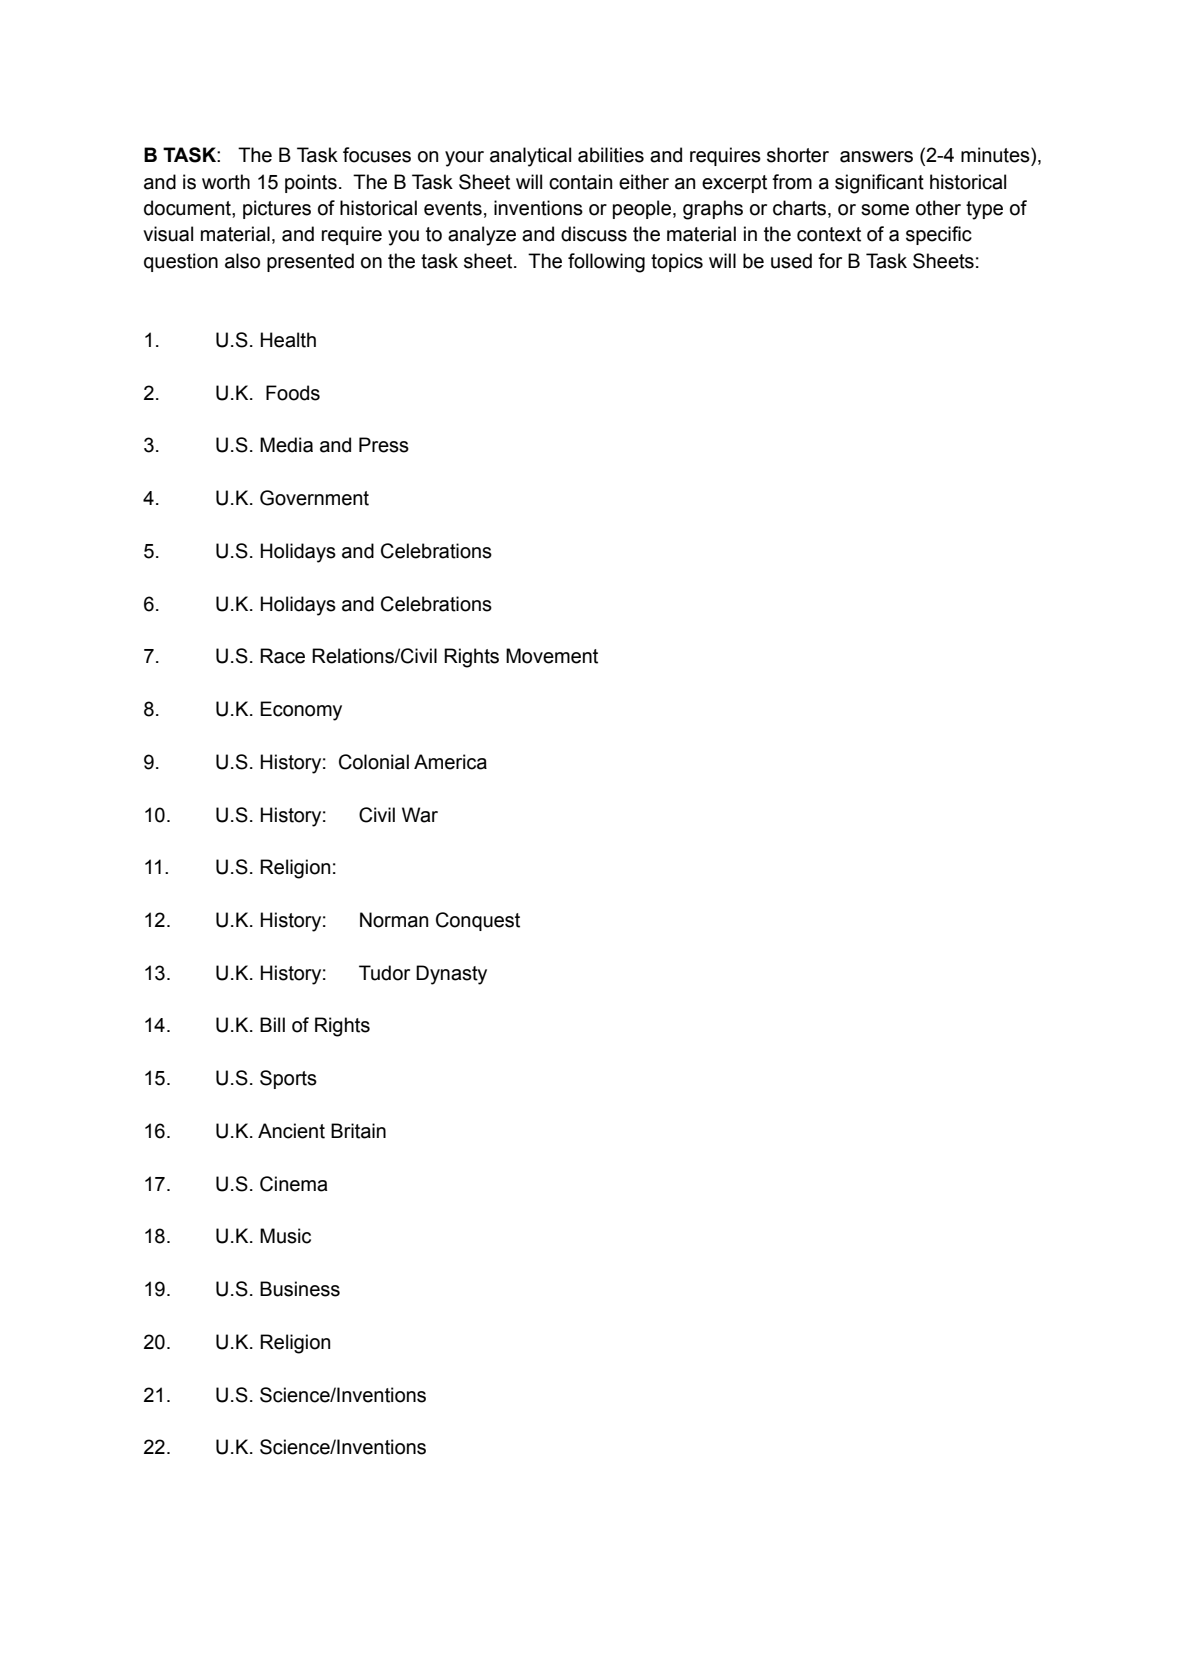 The width and height of the image is (1188, 1679). What do you see at coordinates (285, 1236) in the image?
I see `Music` at bounding box center [285, 1236].
